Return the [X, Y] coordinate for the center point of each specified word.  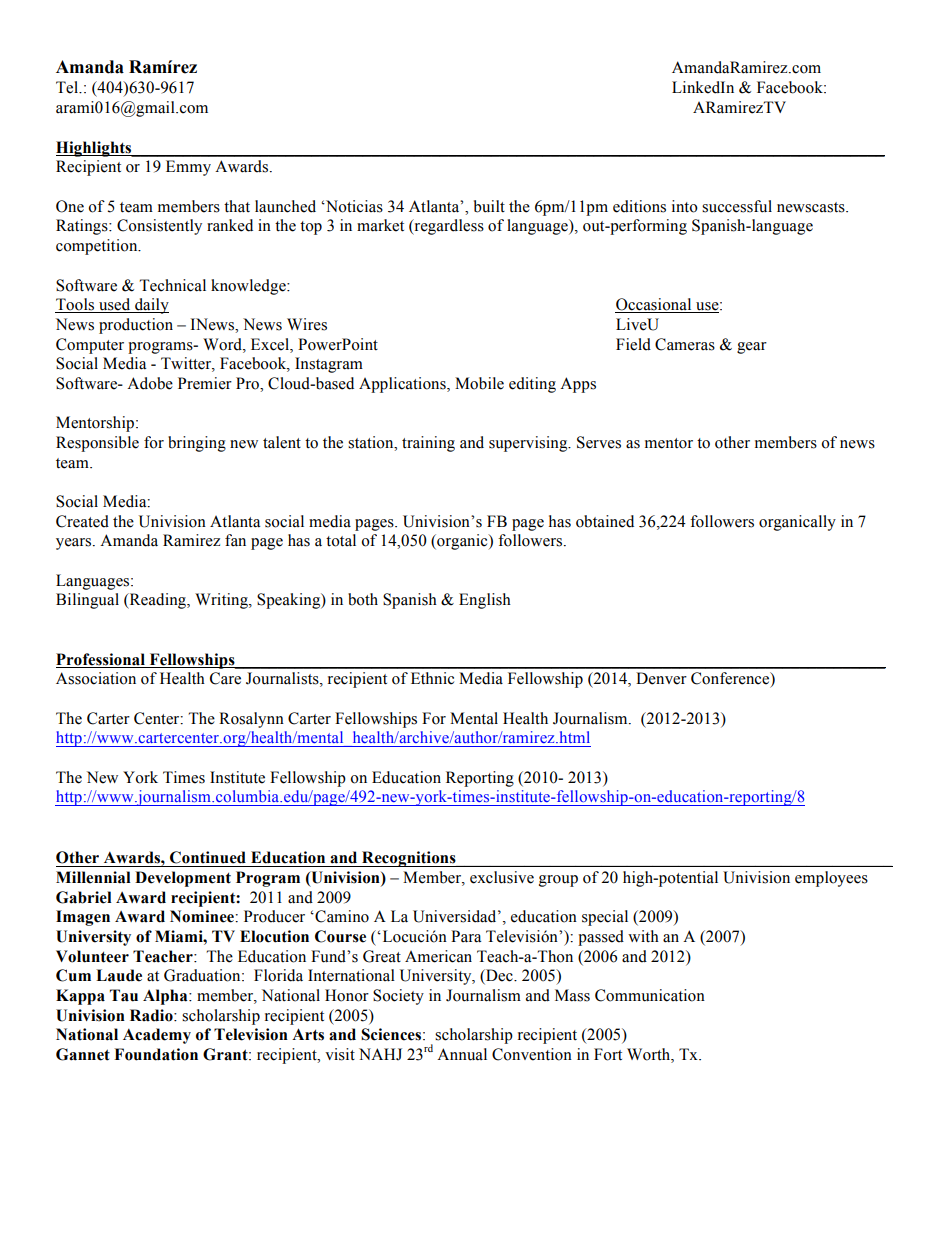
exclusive [502, 877]
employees [831, 879]
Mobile [479, 383]
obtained [605, 521]
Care [225, 678]
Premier [205, 383]
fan [235, 540]
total [341, 540]
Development [183, 879]
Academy [157, 1036]
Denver [661, 678]
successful [737, 206]
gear [752, 348]
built [489, 206]
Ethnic [432, 678]
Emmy [188, 168]
